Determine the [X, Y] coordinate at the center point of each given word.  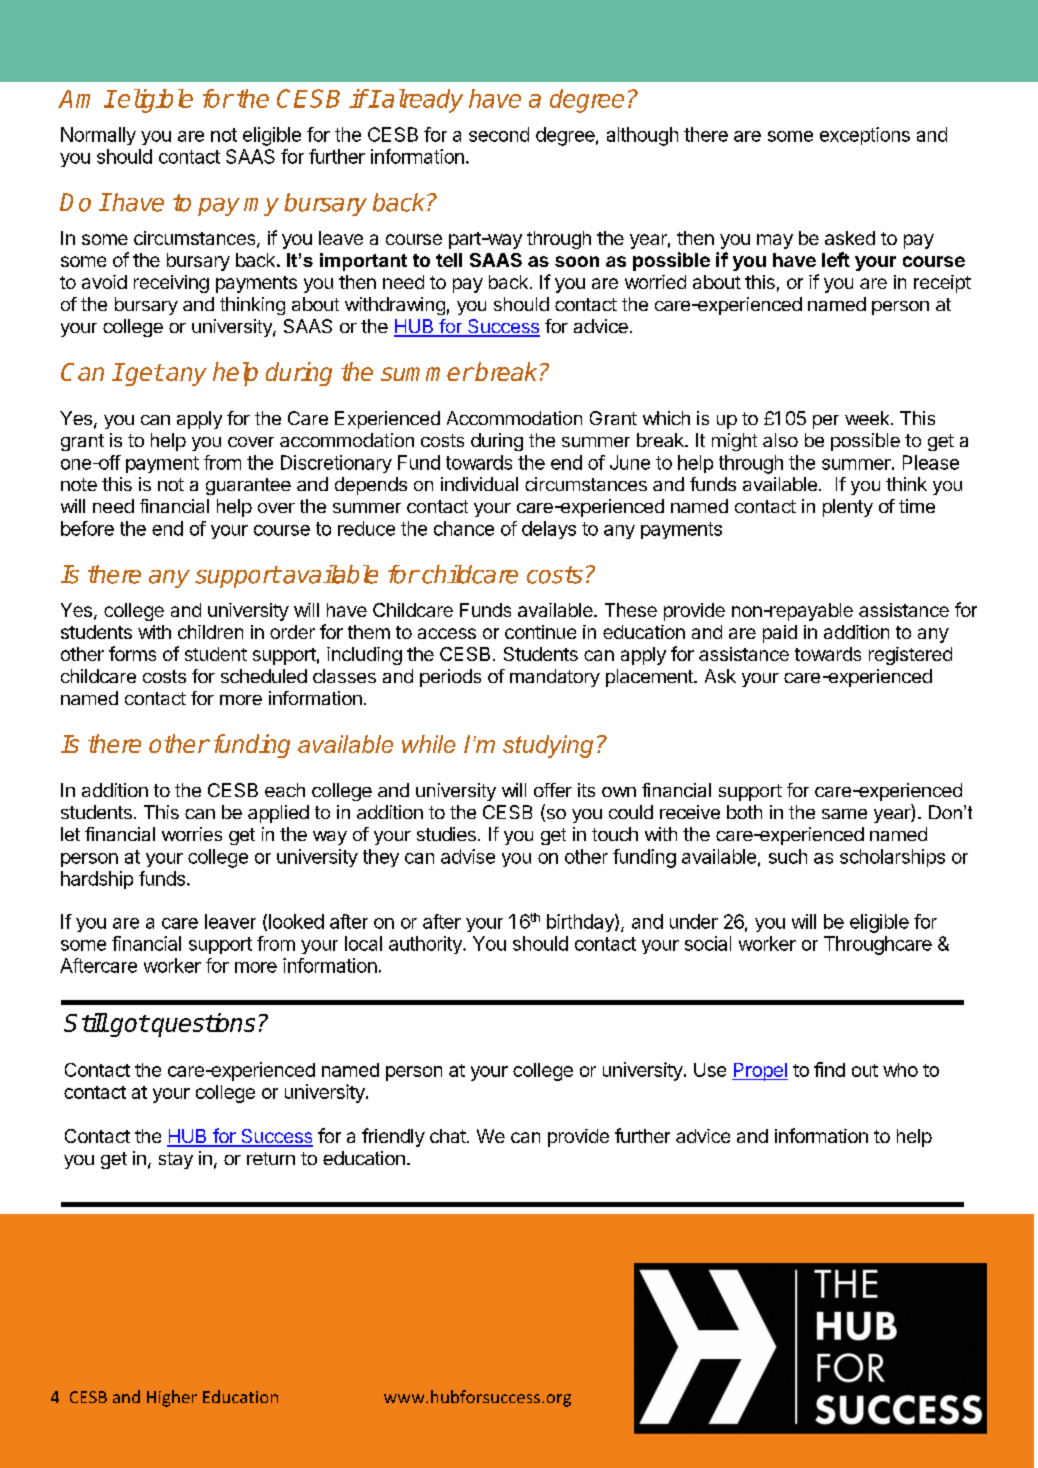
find [829, 1069]
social [708, 943]
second [499, 134]
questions [203, 1025]
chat [448, 1136]
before [87, 528]
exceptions [865, 136]
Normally [98, 136]
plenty [848, 508]
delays [549, 530]
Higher [172, 1398]
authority [426, 945]
